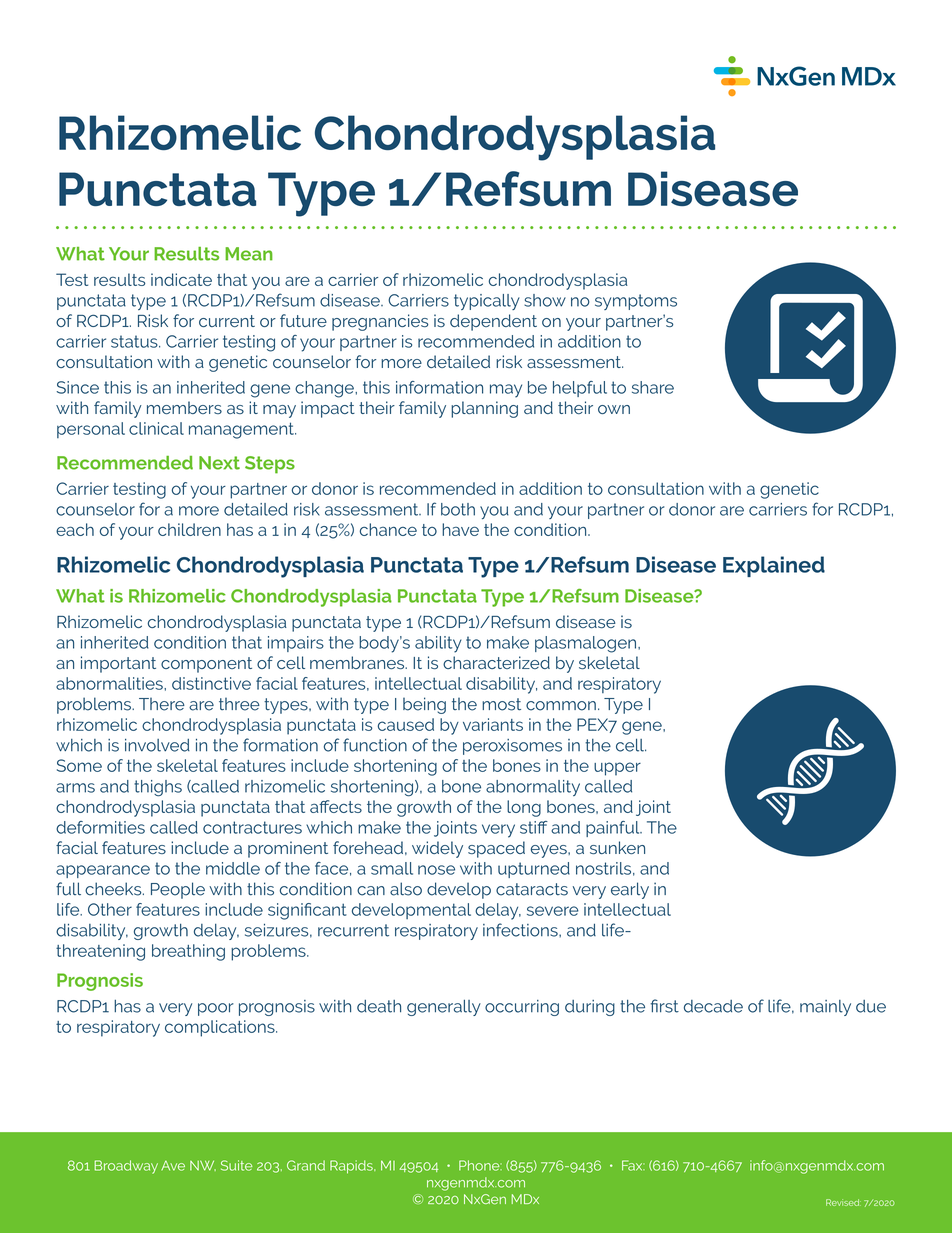 Image resolution: width=952 pixels, height=1233 pixels. What do you see at coordinates (496, 662) in the screenshot?
I see `characterized` at bounding box center [496, 662].
